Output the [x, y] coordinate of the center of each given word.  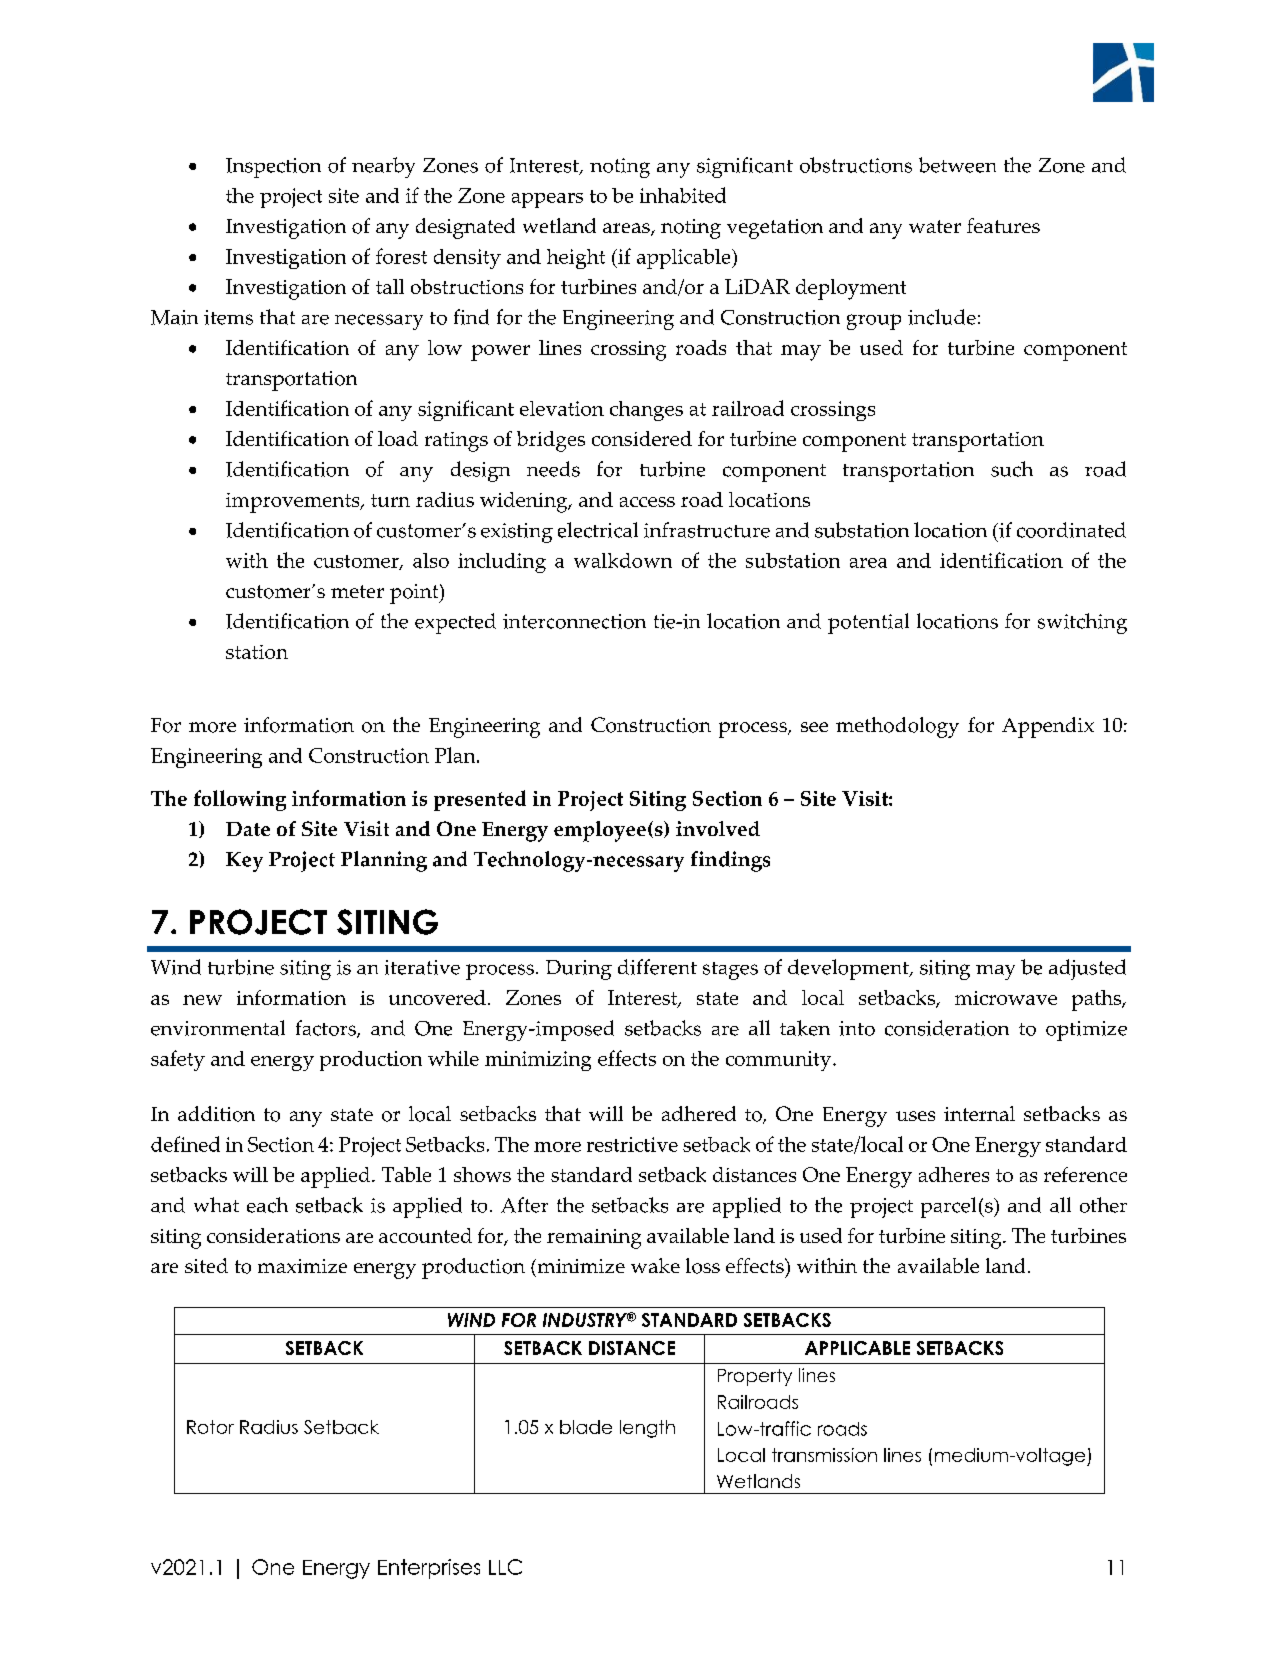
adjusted [1087, 969]
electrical [598, 530]
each [267, 1205]
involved [718, 828]
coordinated [1071, 530]
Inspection [273, 168]
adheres [954, 1174]
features [1003, 225]
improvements [294, 503]
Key [244, 862]
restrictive [632, 1144]
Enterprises [429, 1569]
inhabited [683, 195]
